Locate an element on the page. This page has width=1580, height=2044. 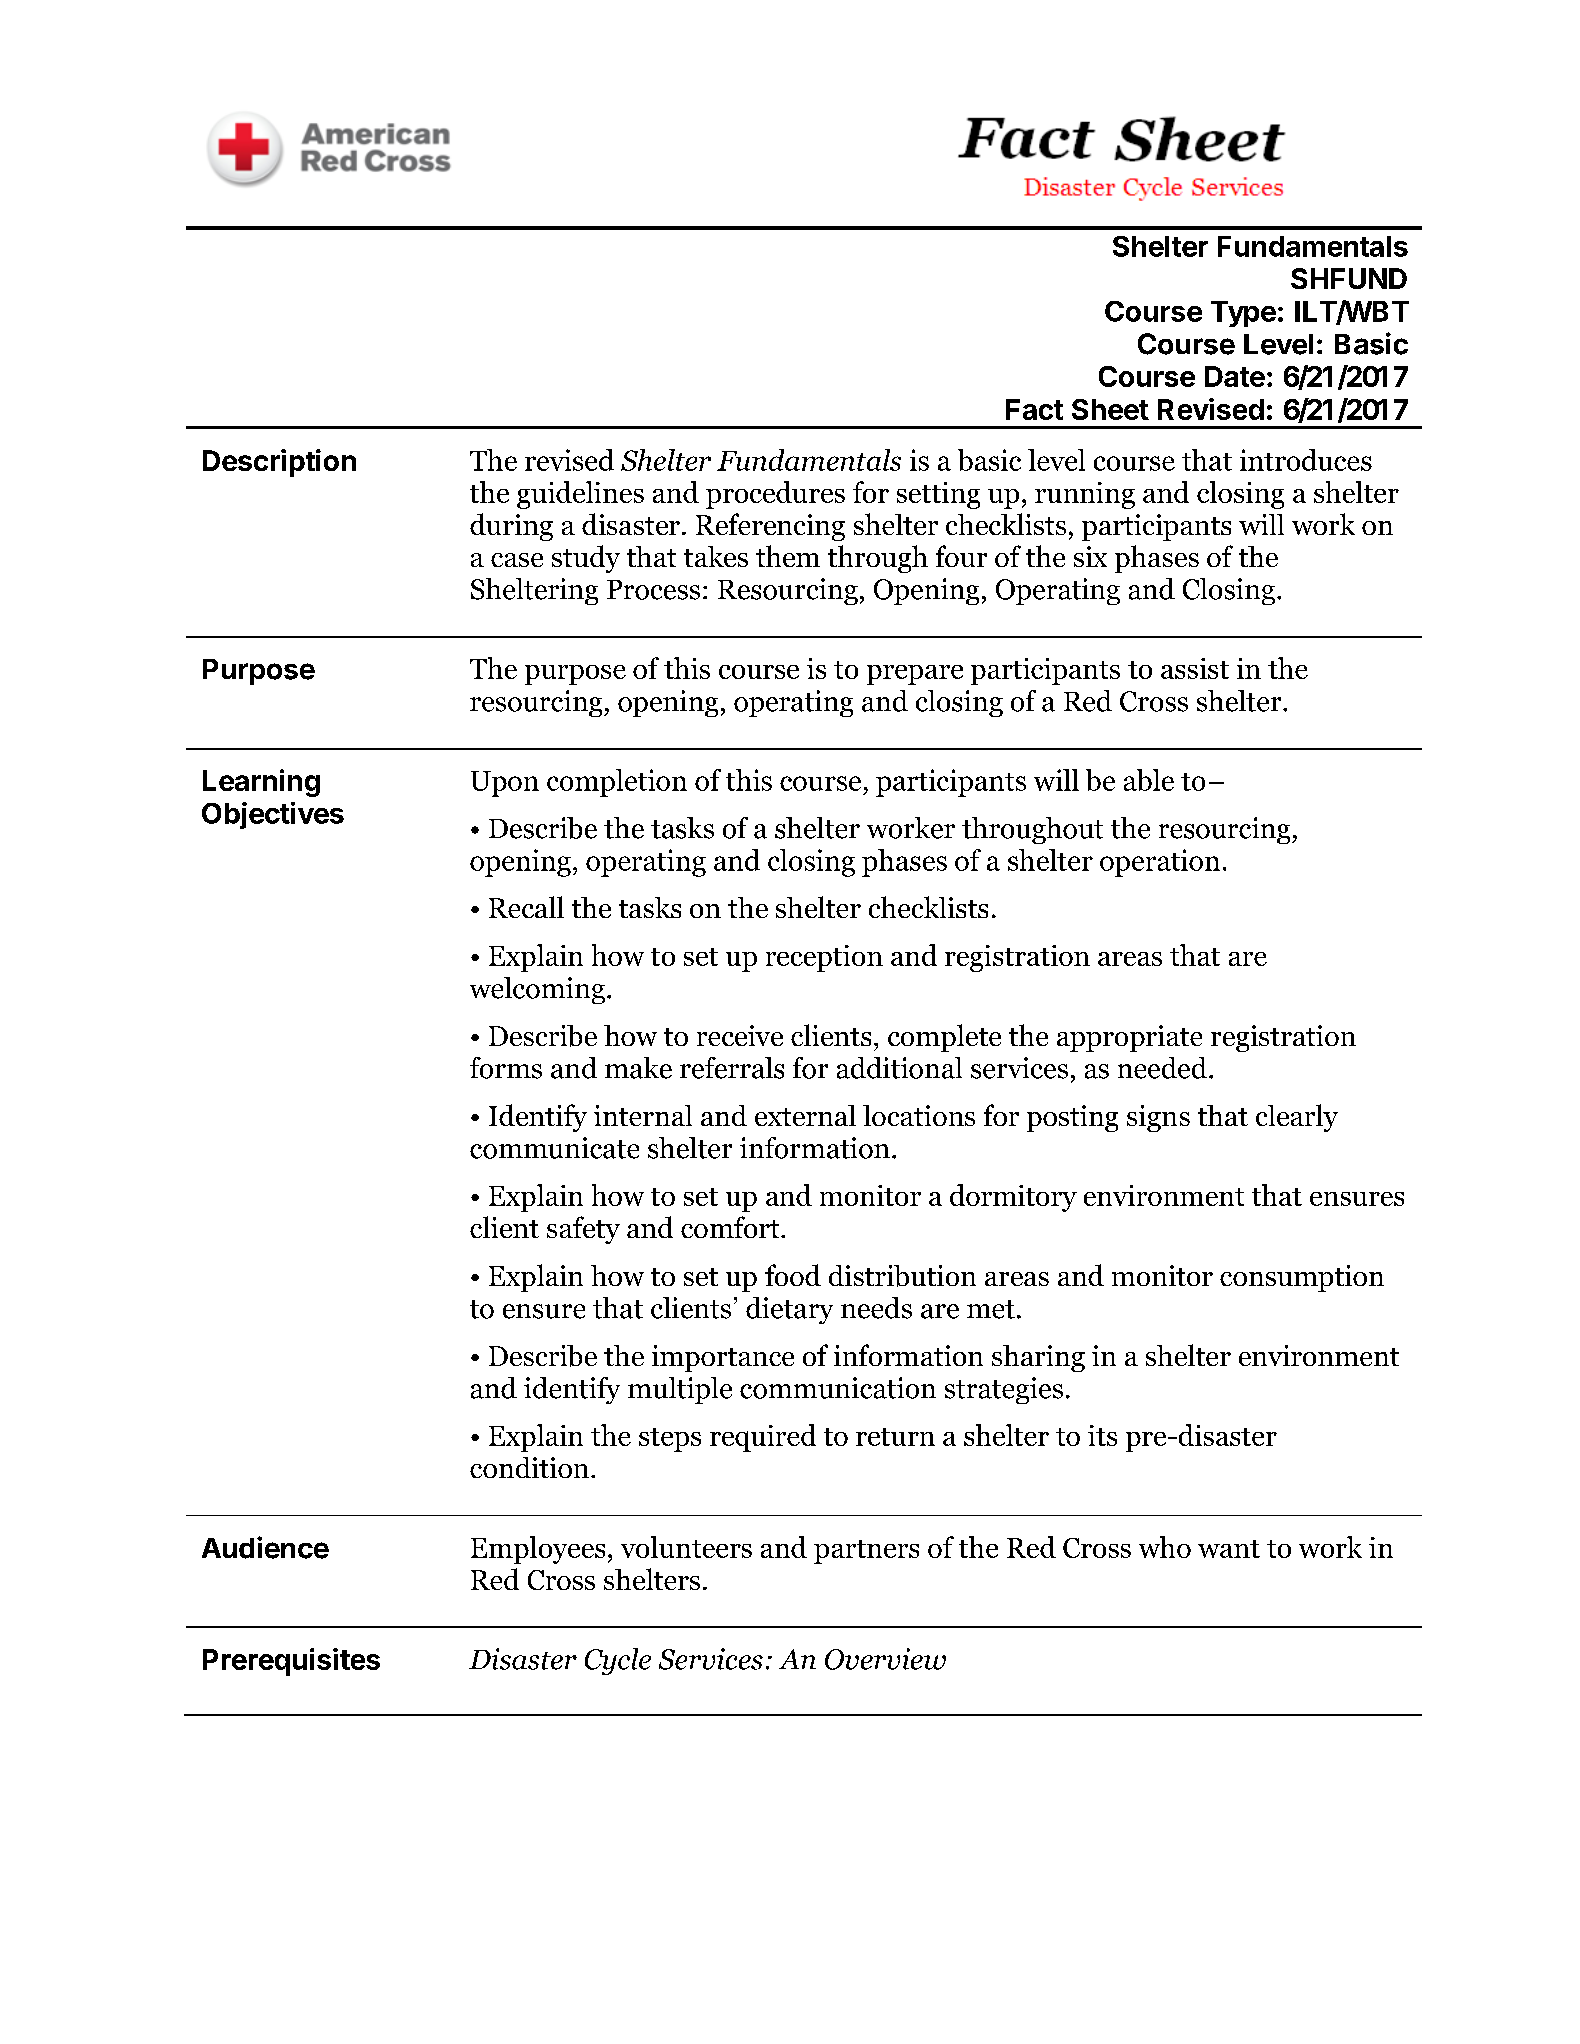
reception is located at coordinates (824, 958).
